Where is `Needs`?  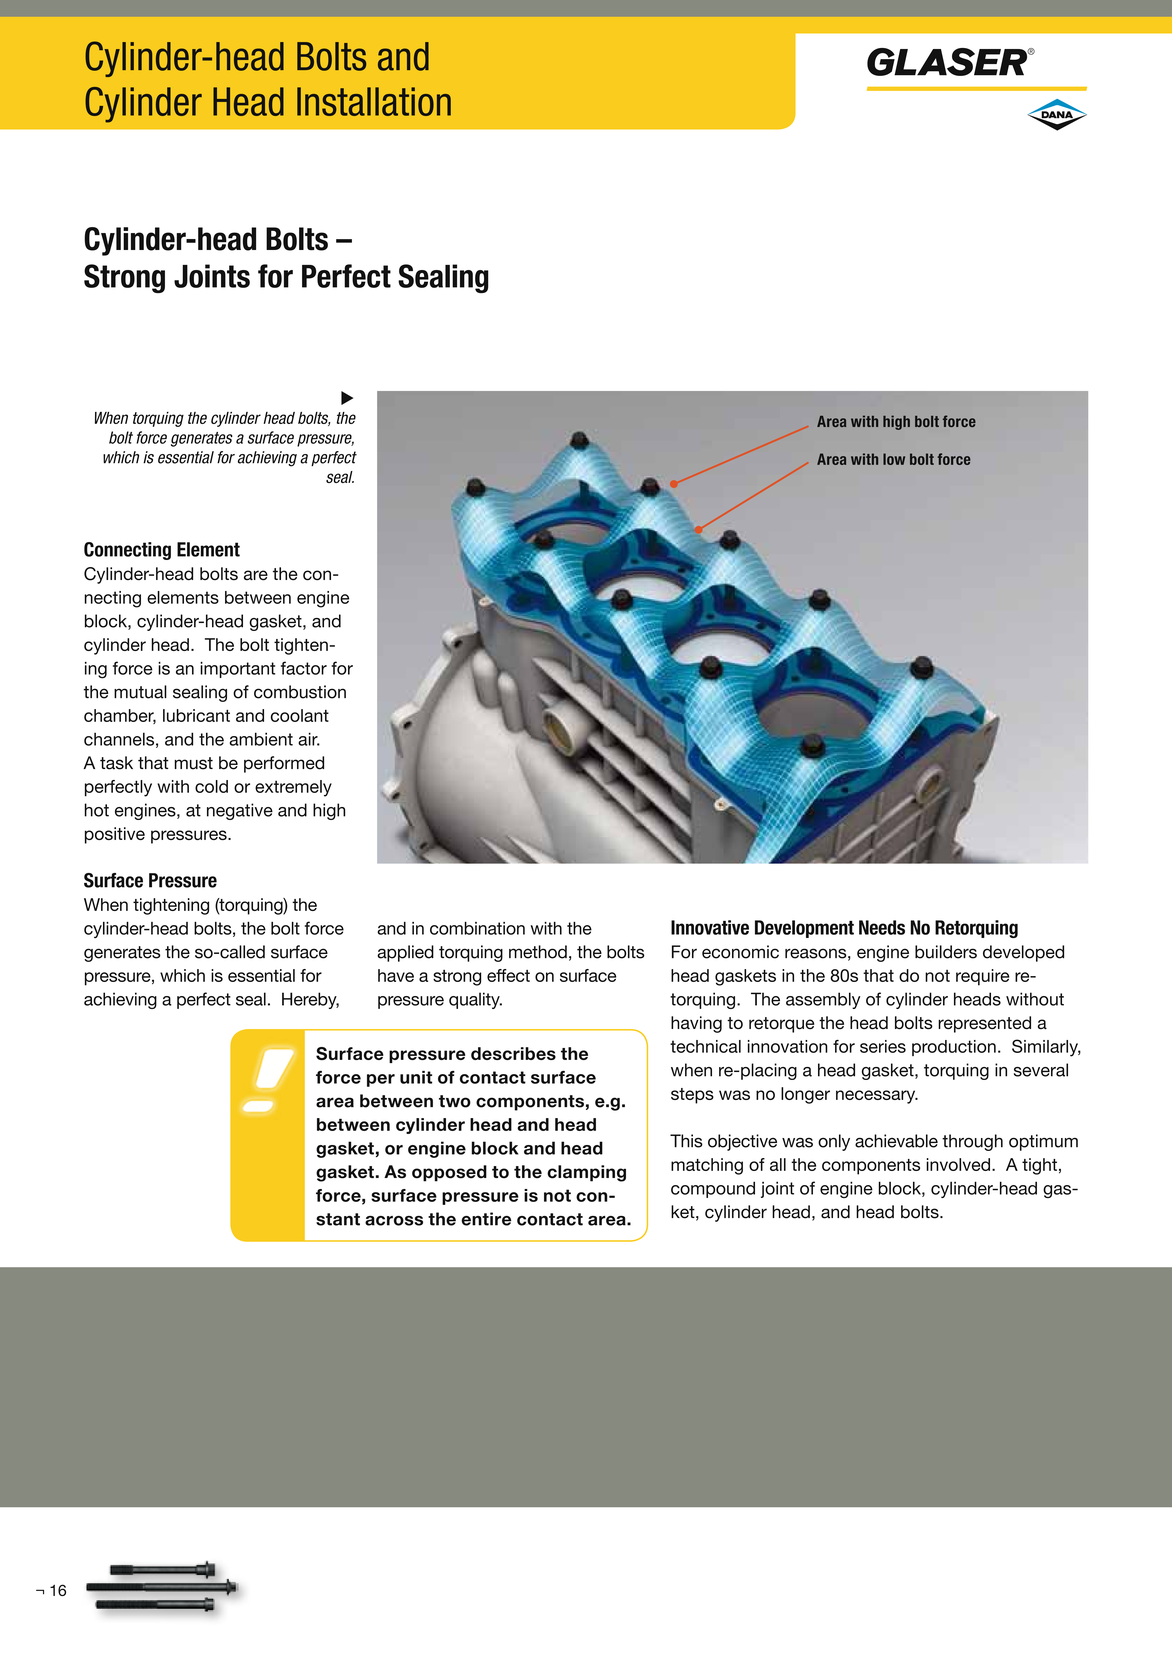
Needs is located at coordinates (882, 927).
